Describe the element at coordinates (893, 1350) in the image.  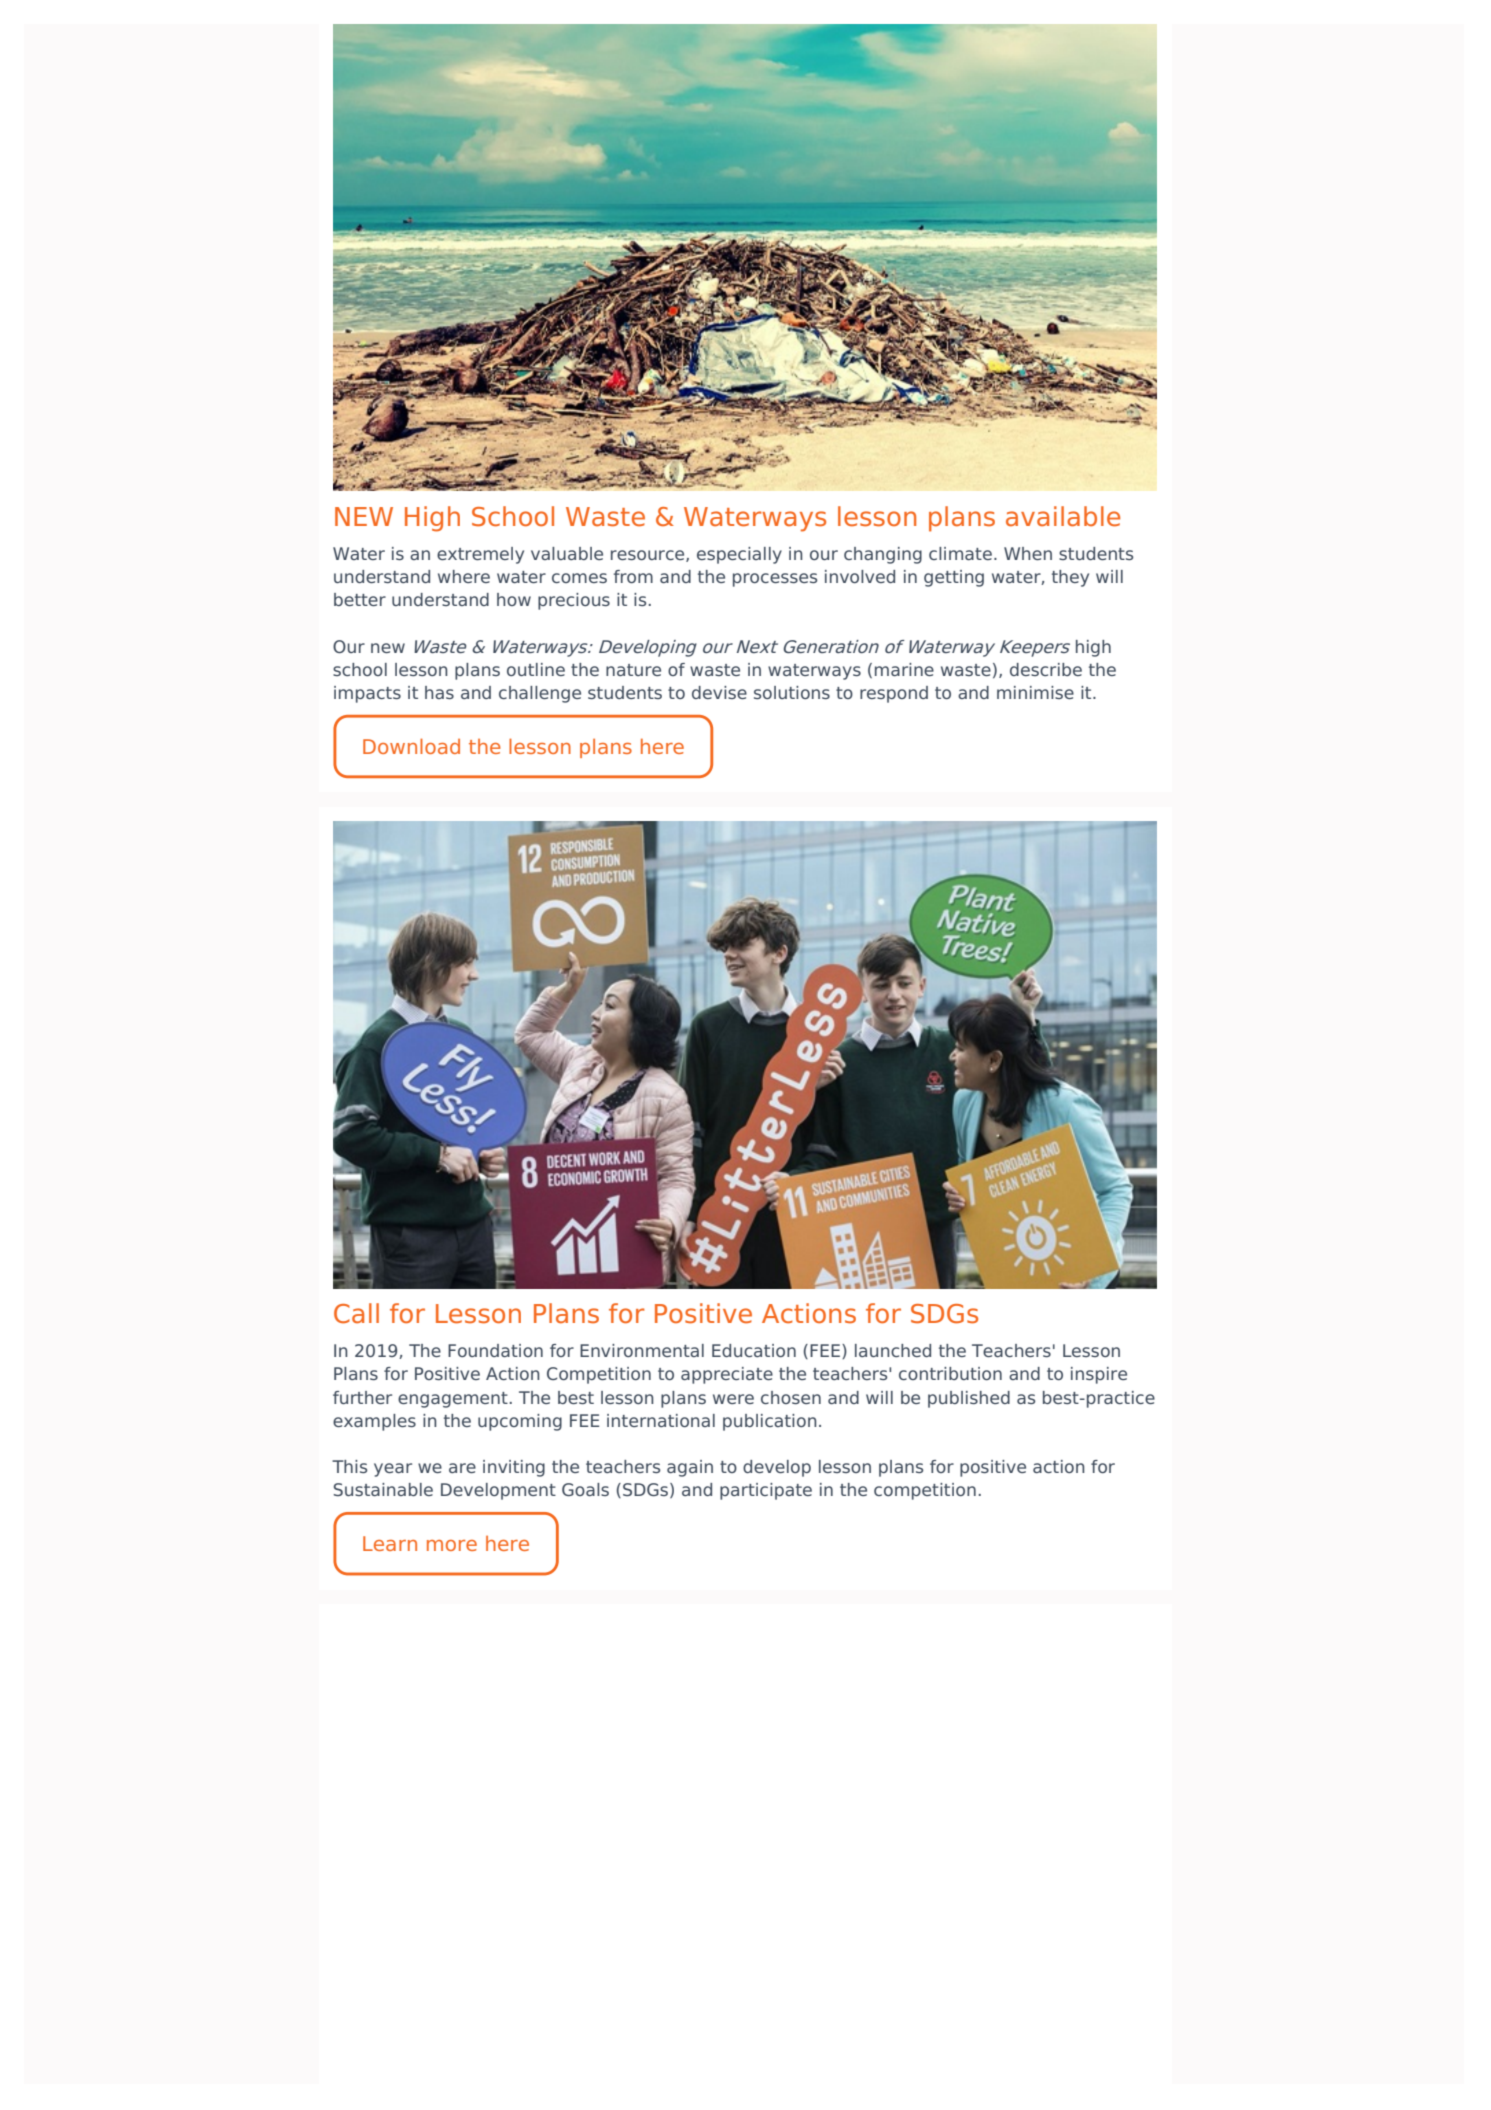
I see `launched` at that location.
